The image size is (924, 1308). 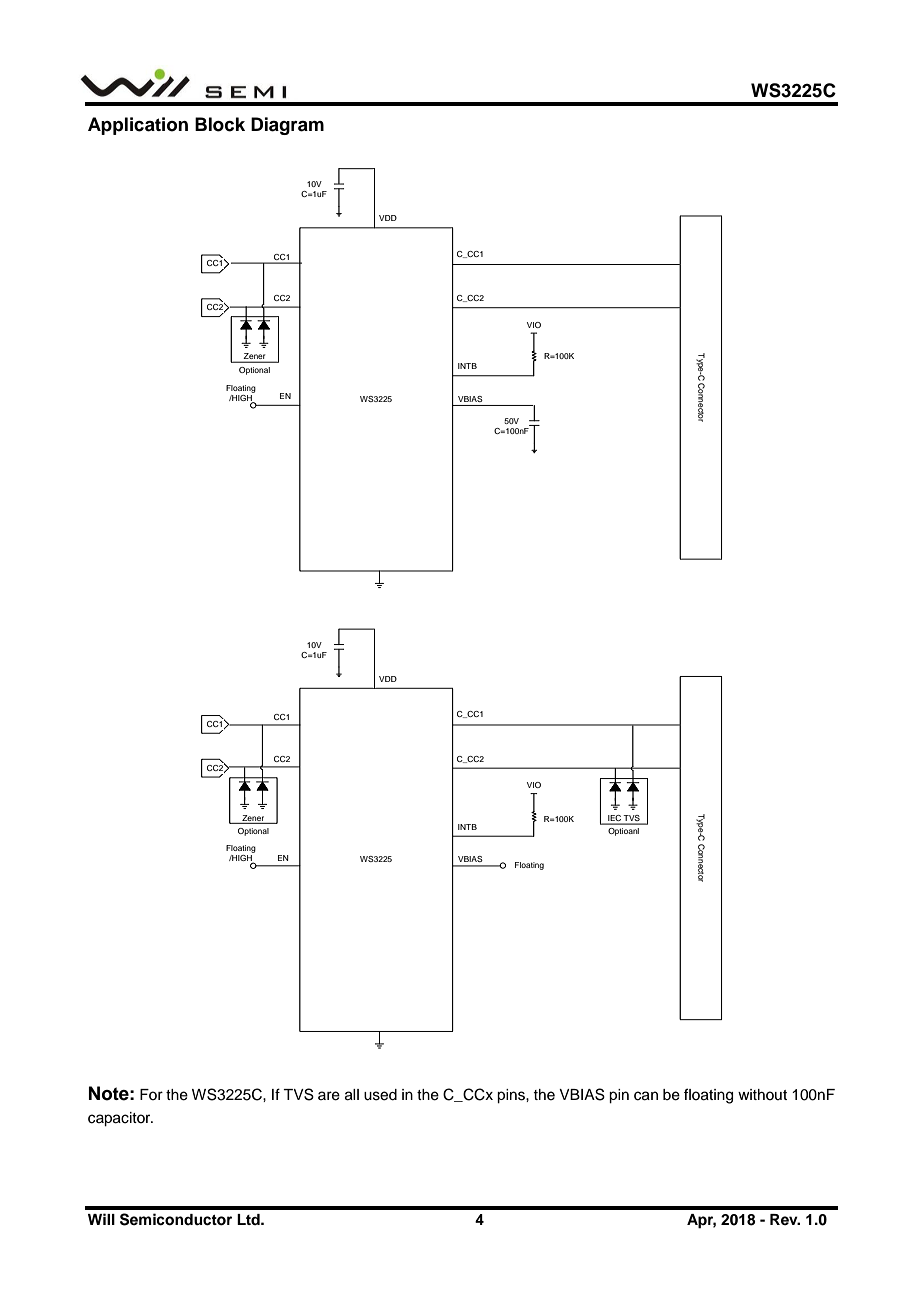 I want to click on Diagram, so click(x=287, y=126).
